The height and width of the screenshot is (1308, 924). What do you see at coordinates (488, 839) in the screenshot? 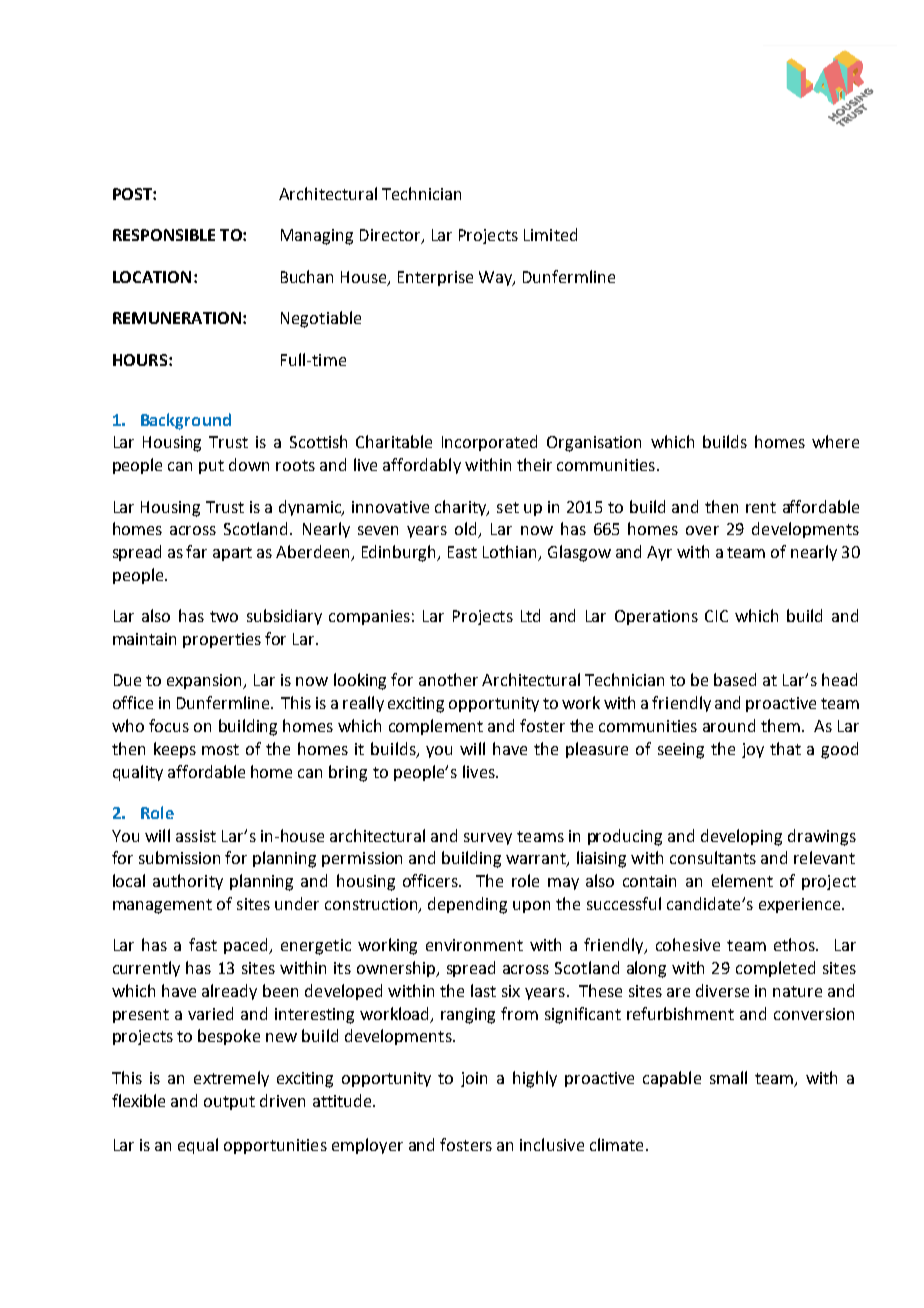
I see `survey` at bounding box center [488, 839].
